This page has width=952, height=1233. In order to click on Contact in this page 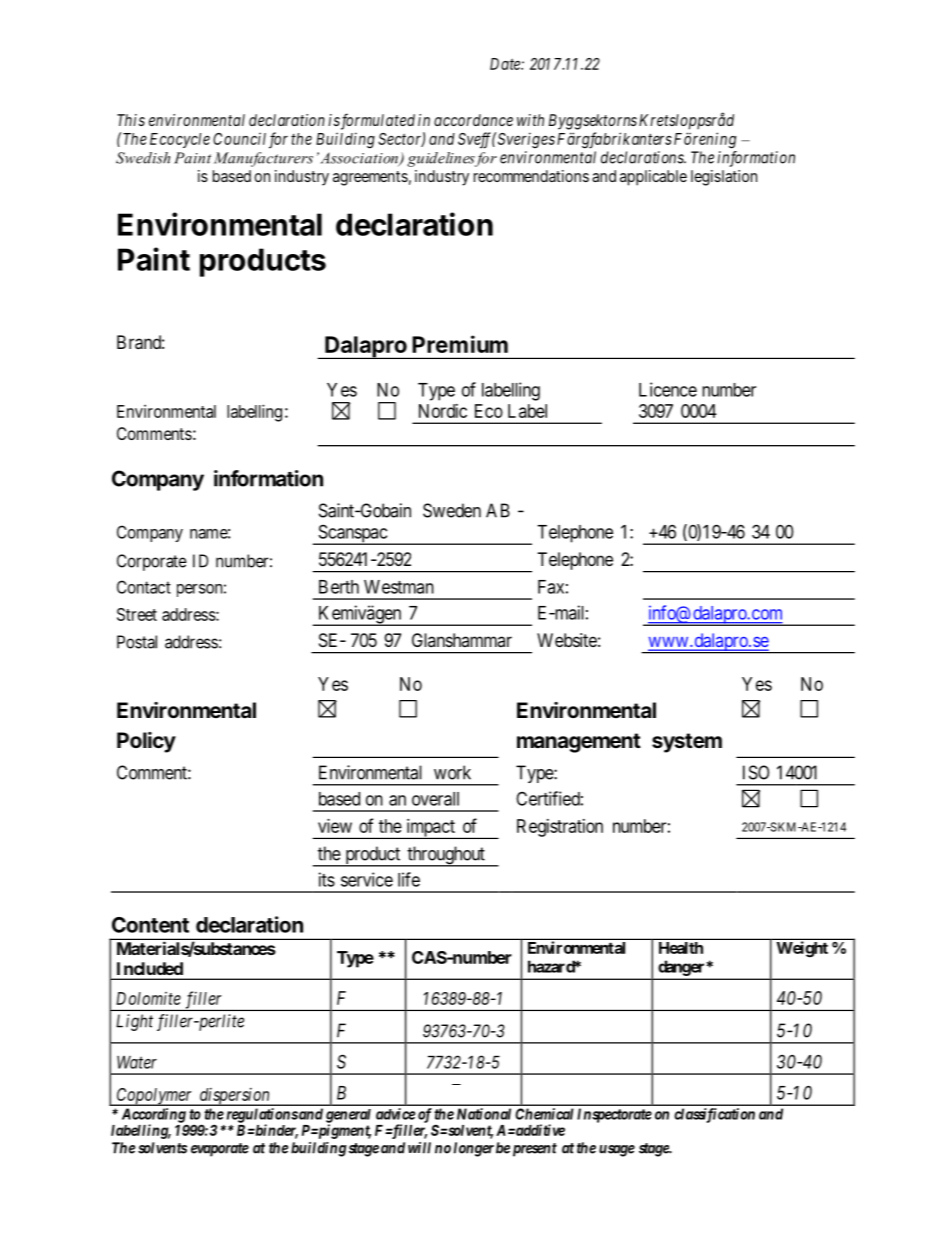, I will do `click(144, 587)`.
